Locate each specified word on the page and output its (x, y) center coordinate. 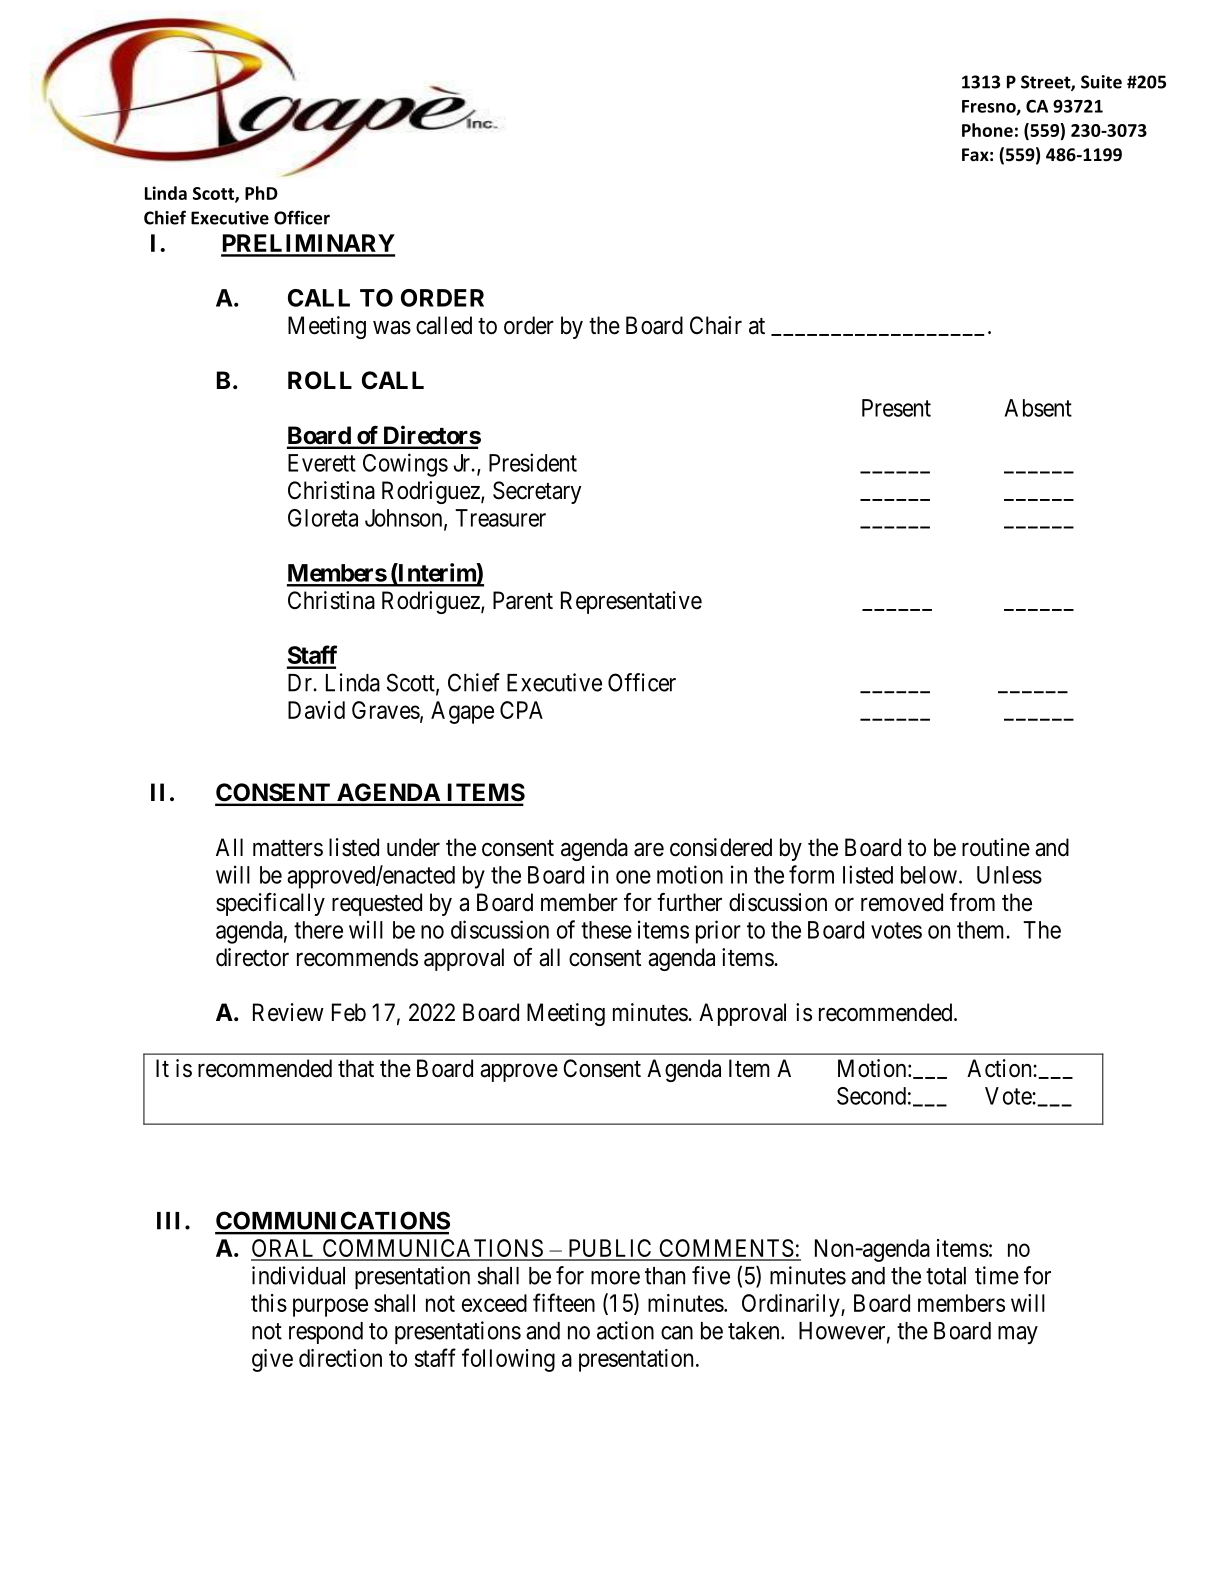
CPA (521, 710)
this (269, 1303)
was (392, 328)
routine (996, 847)
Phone (987, 130)
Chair (716, 325)
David (316, 710)
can (677, 1333)
